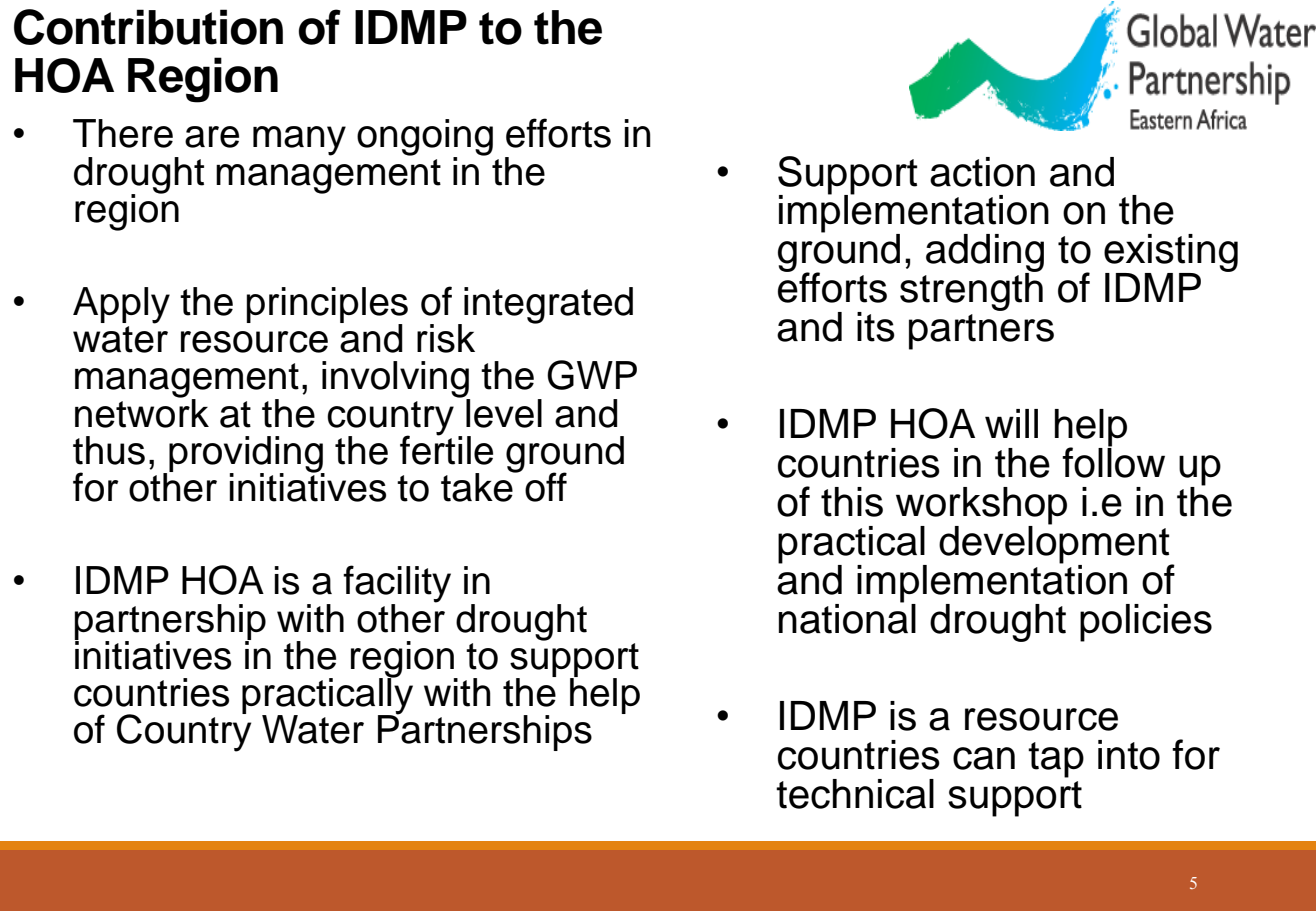  What do you see at coordinates (1011, 423) in the screenshot?
I see `will` at bounding box center [1011, 423].
